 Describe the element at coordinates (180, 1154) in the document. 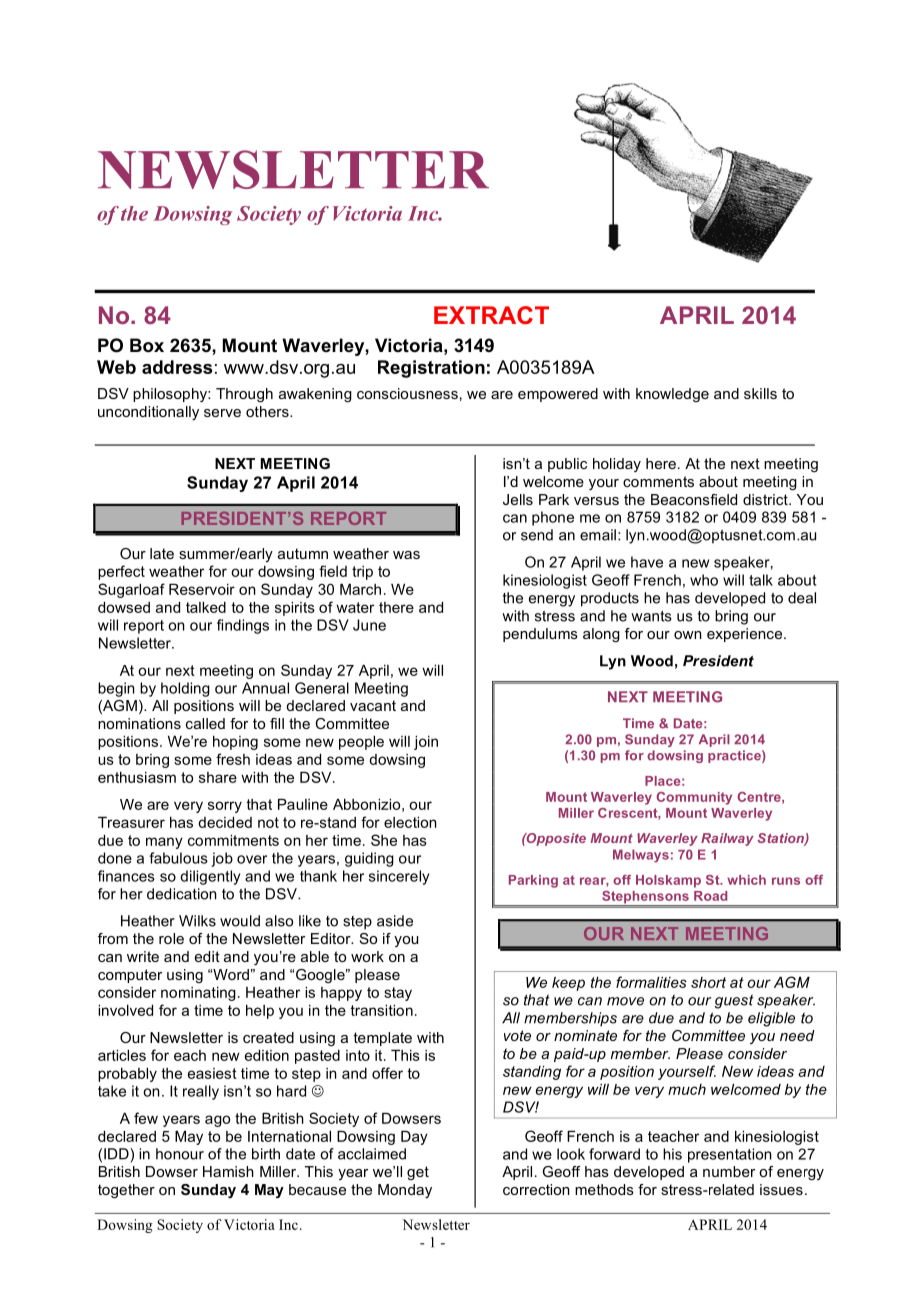

I see `honour` at that location.
